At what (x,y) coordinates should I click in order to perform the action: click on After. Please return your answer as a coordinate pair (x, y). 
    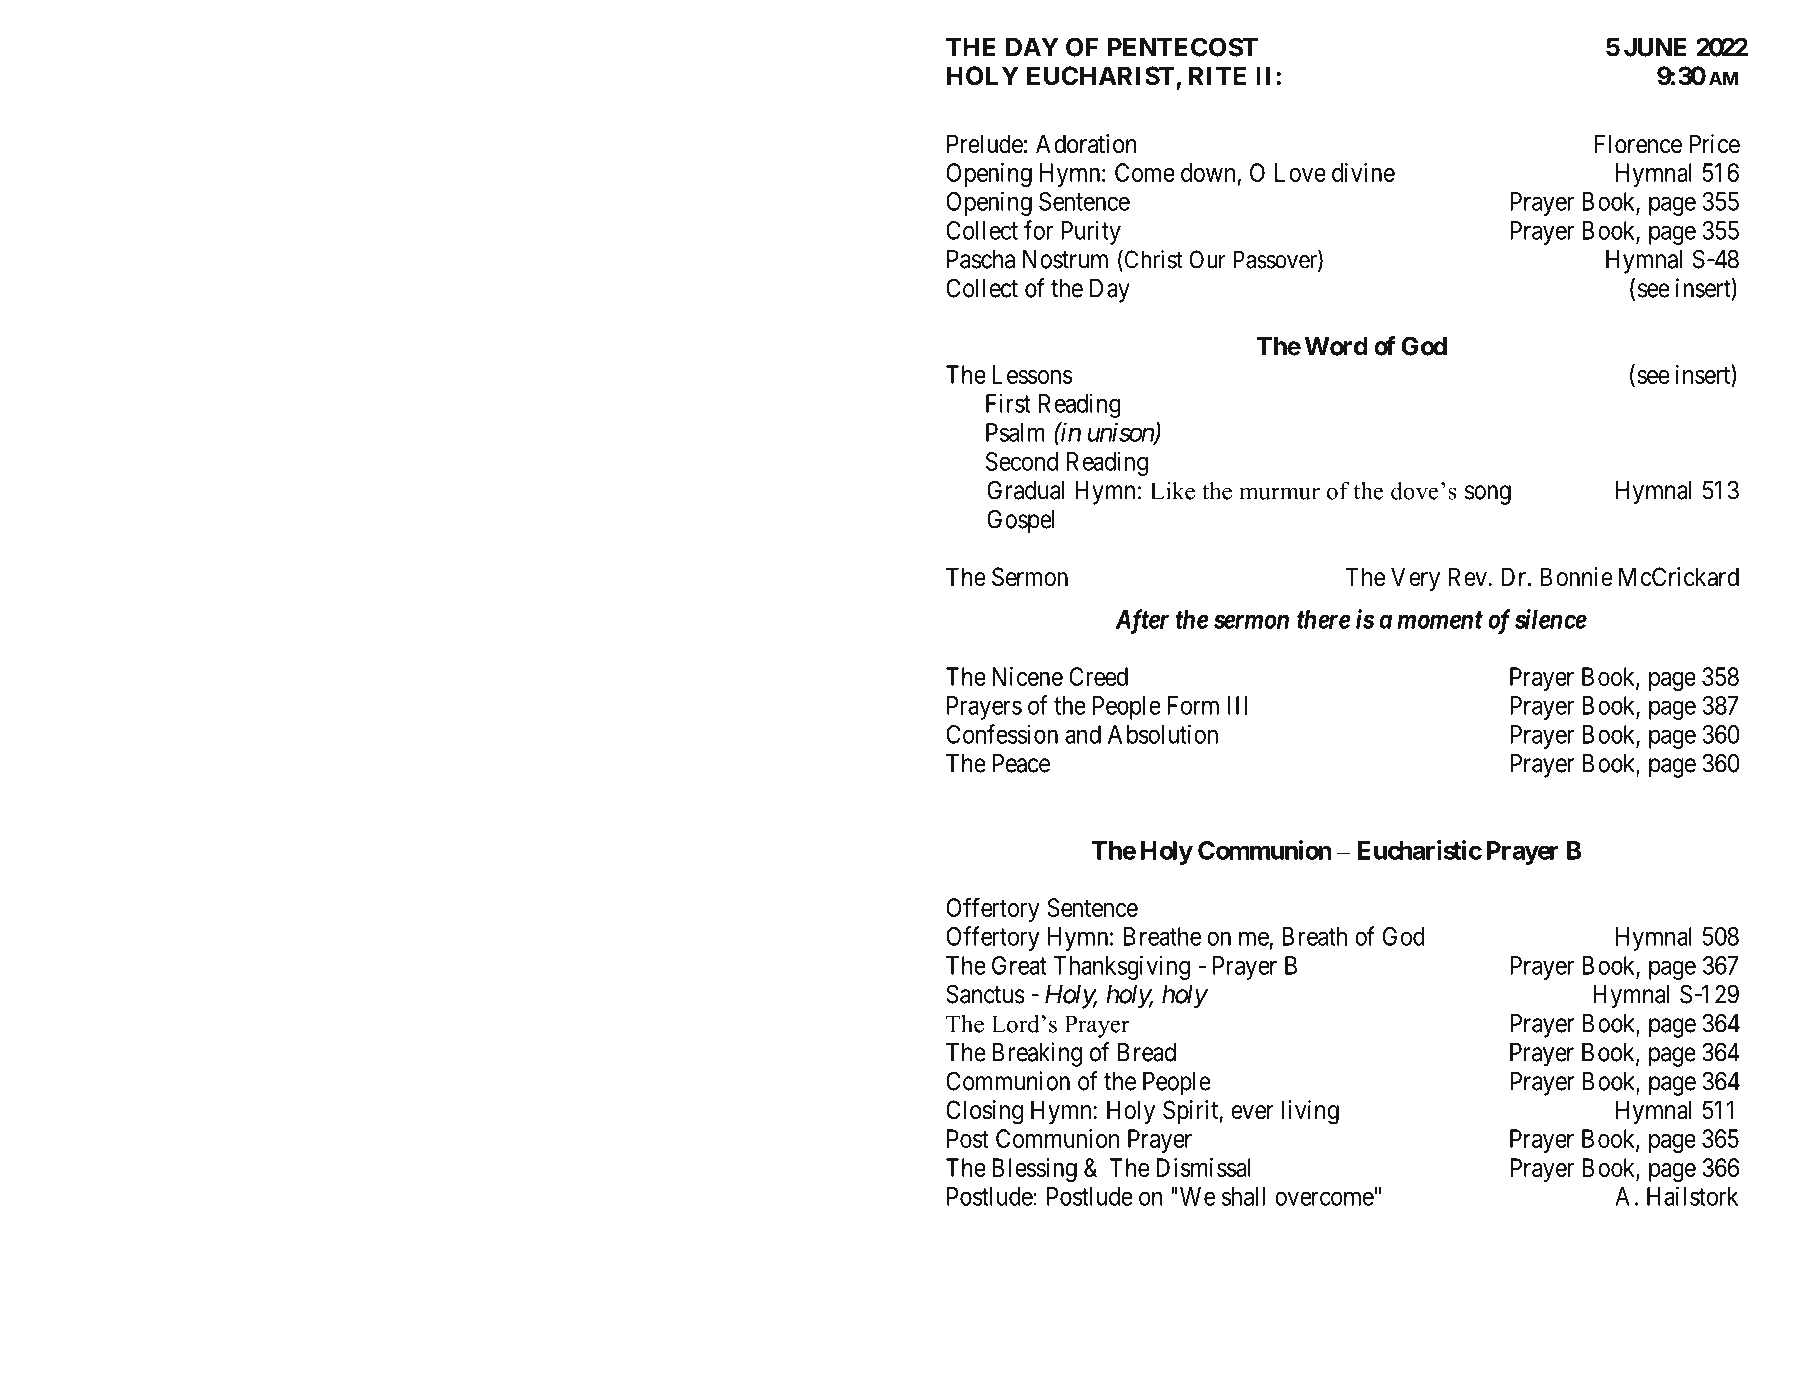
    Looking at the image, I should click on (1142, 621).
